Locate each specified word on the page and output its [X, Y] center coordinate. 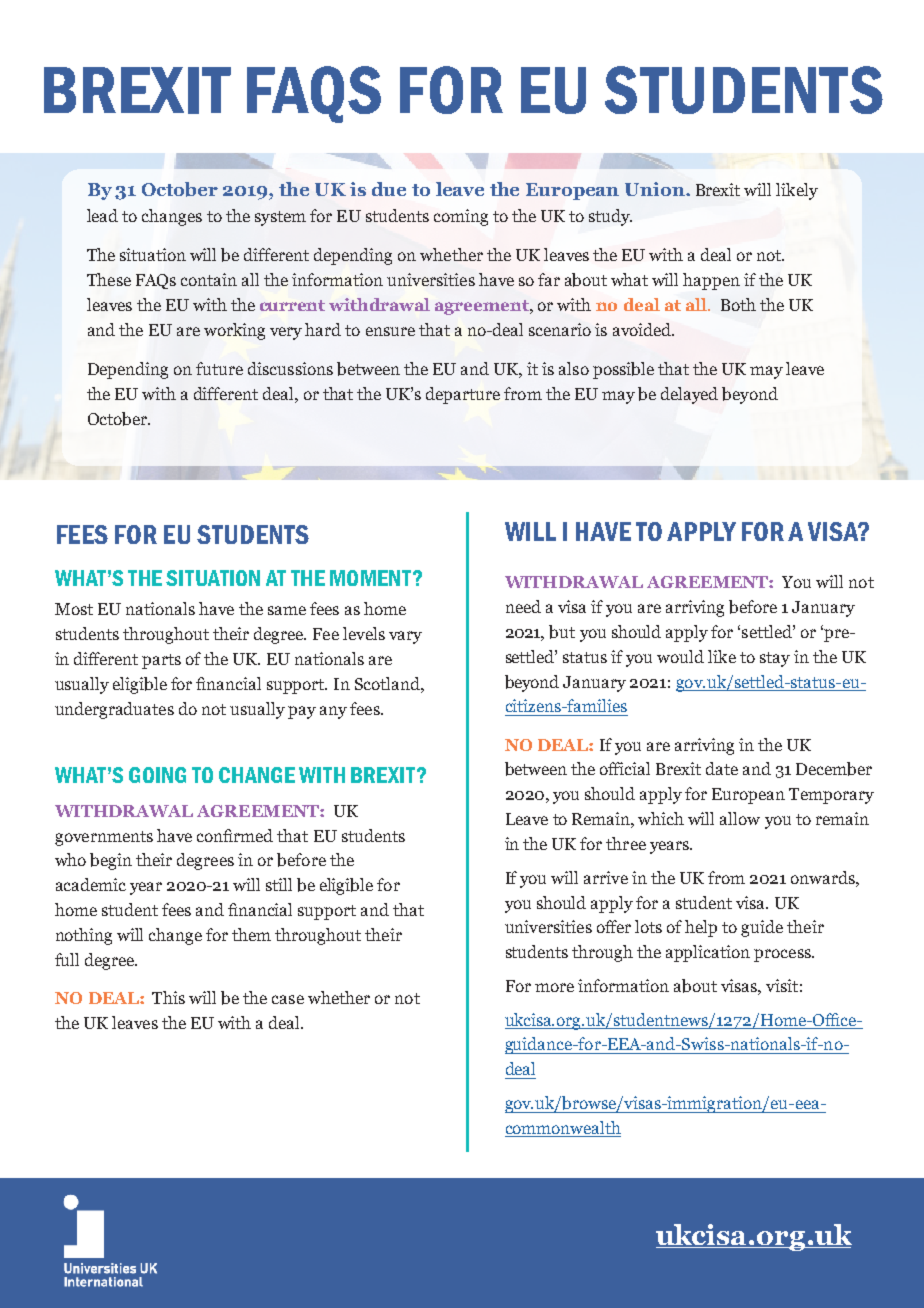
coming [461, 217]
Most [74, 609]
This [168, 997]
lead [102, 215]
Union [656, 189]
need [523, 606]
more [554, 987]
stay [775, 659]
